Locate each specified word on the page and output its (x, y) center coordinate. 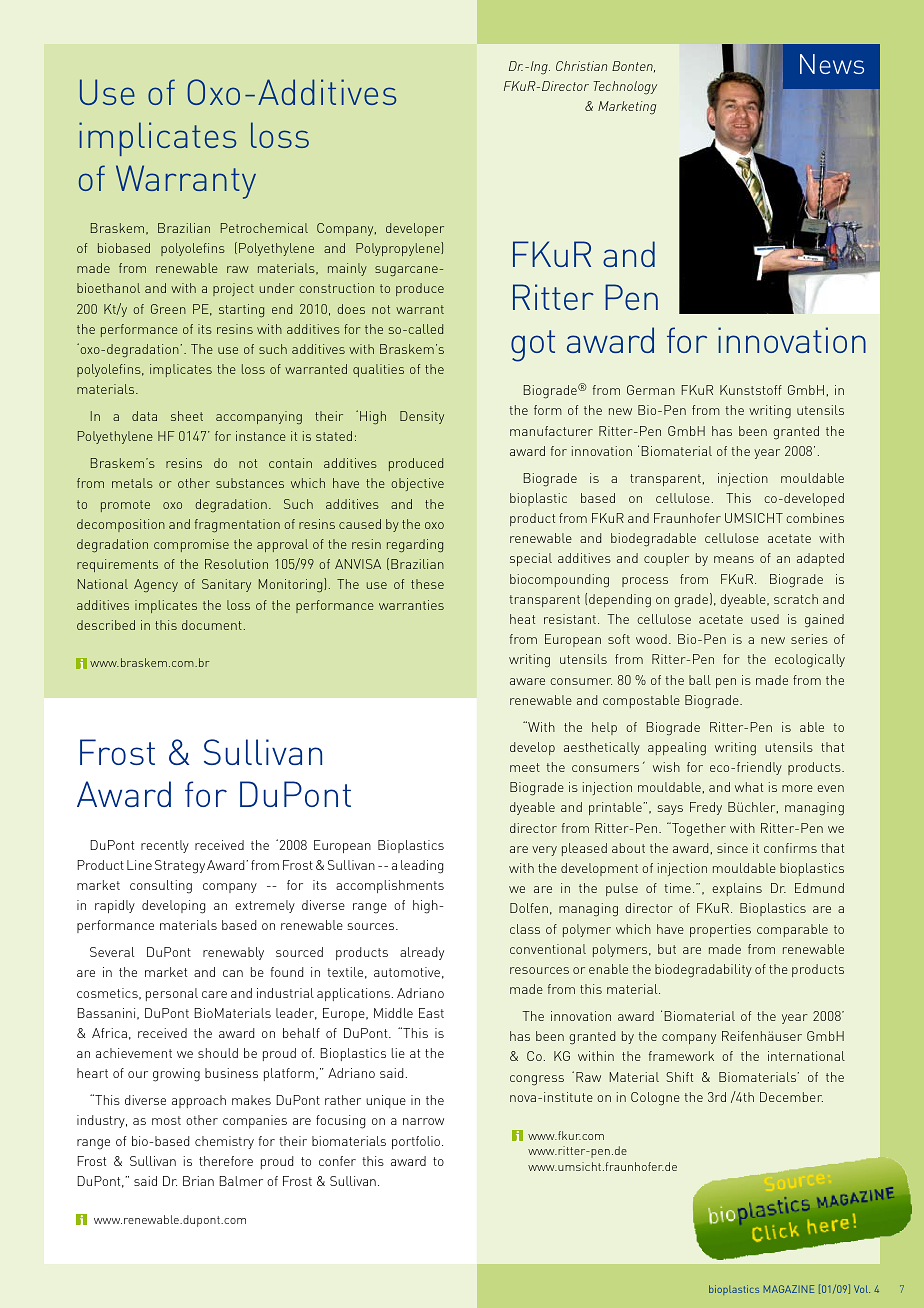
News (832, 64)
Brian (198, 1181)
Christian (581, 66)
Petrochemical (264, 228)
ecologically (810, 661)
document (212, 625)
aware (527, 681)
